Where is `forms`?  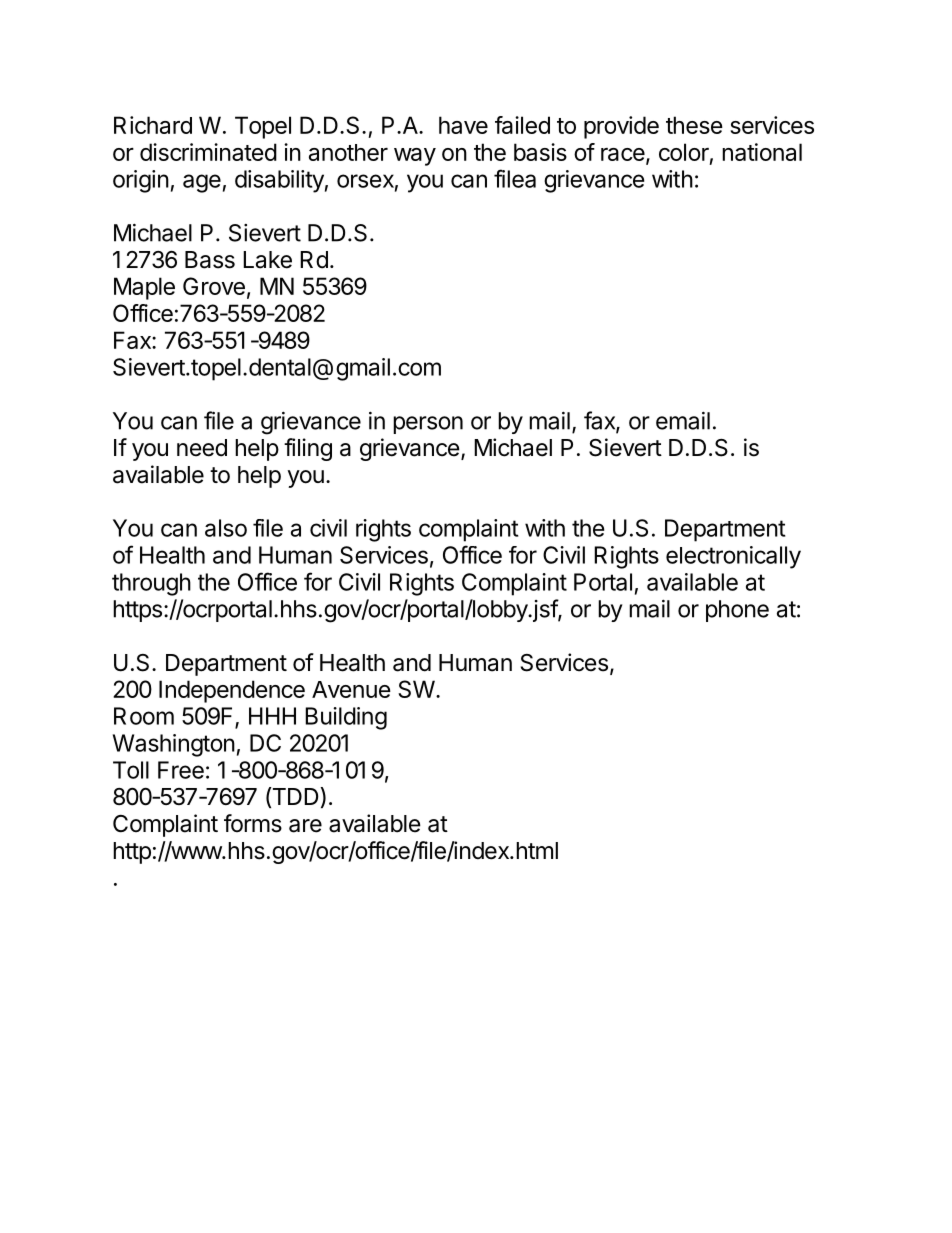
forms is located at coordinates (253, 823).
